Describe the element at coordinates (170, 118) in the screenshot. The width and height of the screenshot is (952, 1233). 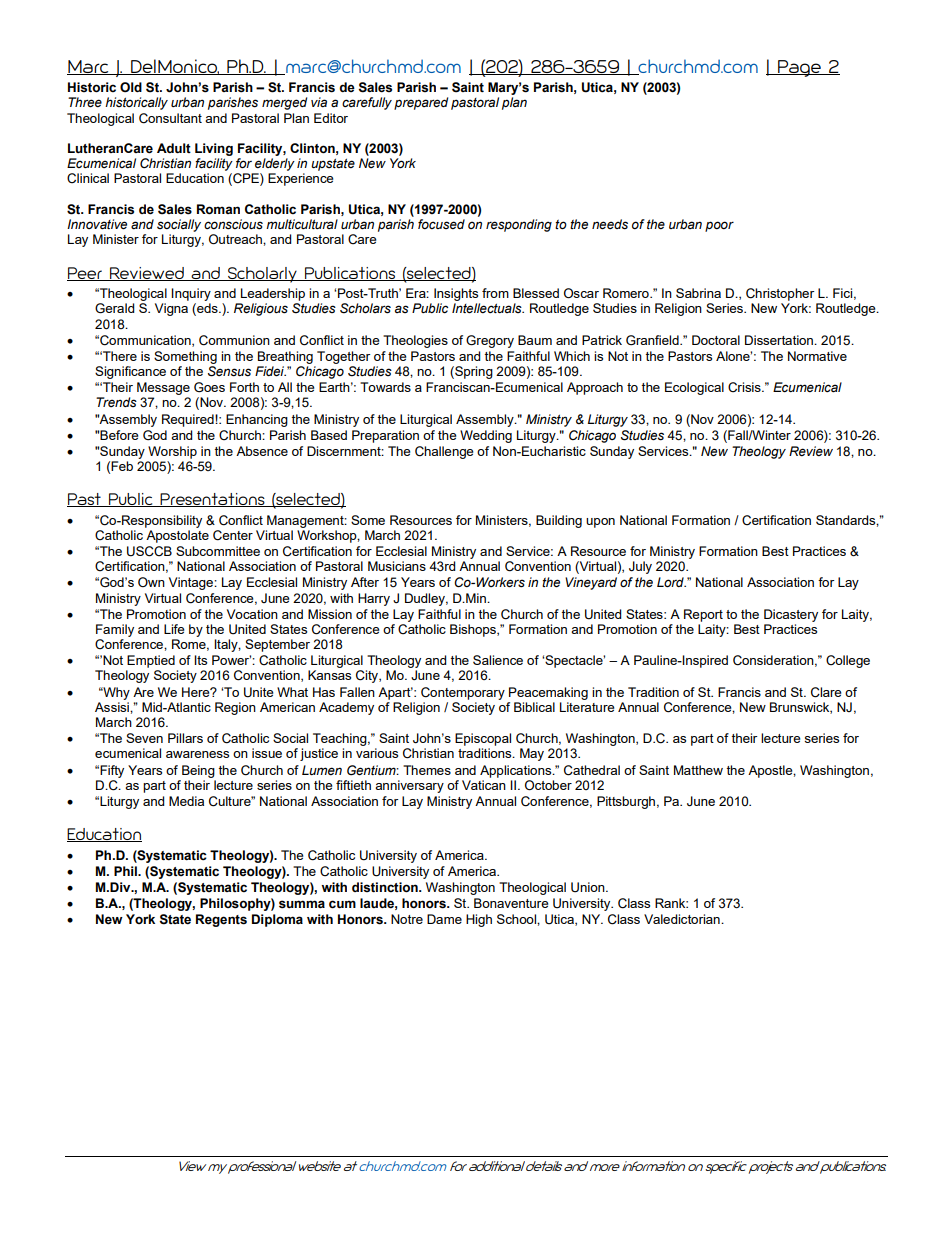
I see `Consultant` at that location.
